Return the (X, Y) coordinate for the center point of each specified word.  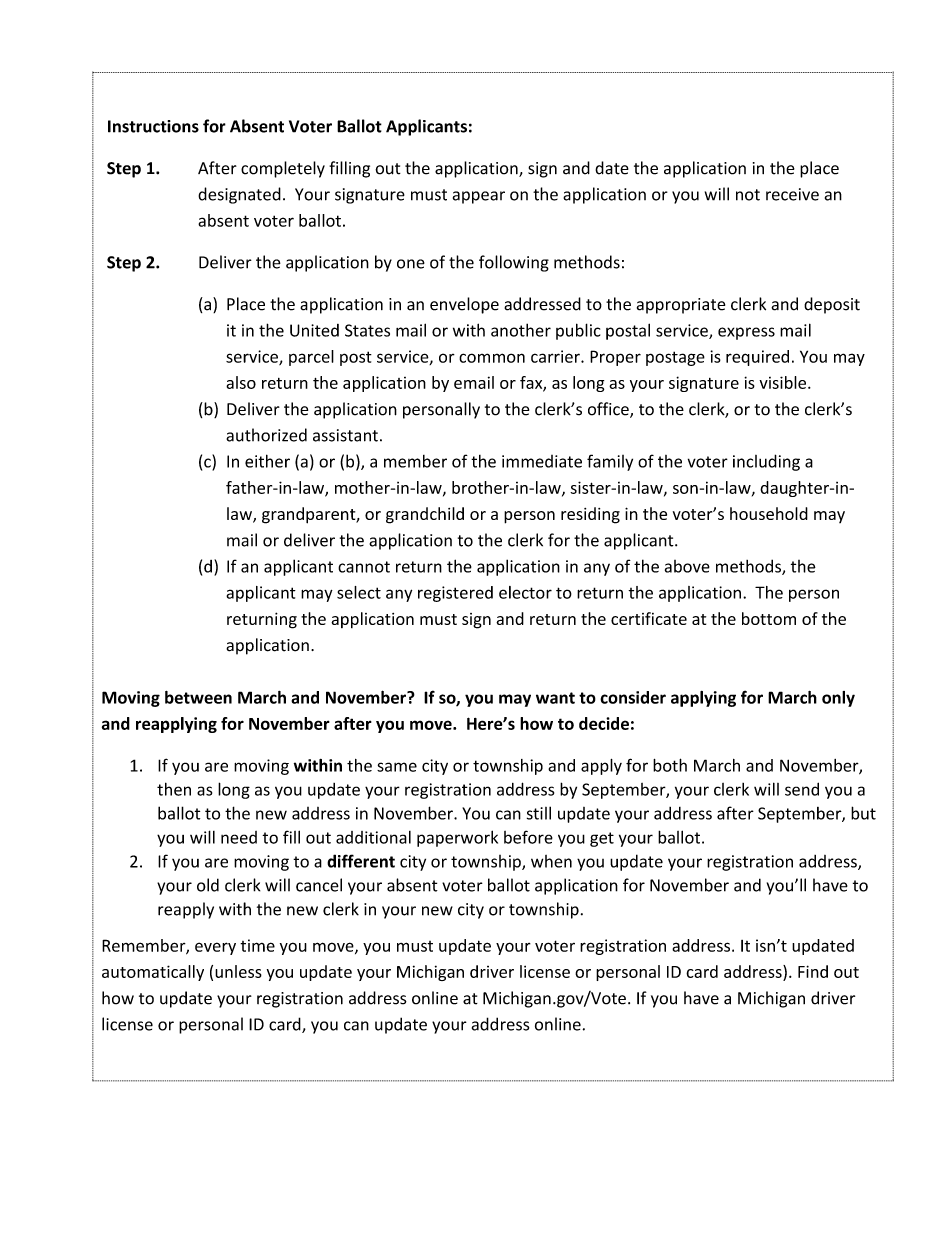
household (769, 513)
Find (813, 971)
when (551, 861)
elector (525, 592)
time (257, 945)
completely (283, 169)
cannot (364, 567)
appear (479, 197)
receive (792, 194)
